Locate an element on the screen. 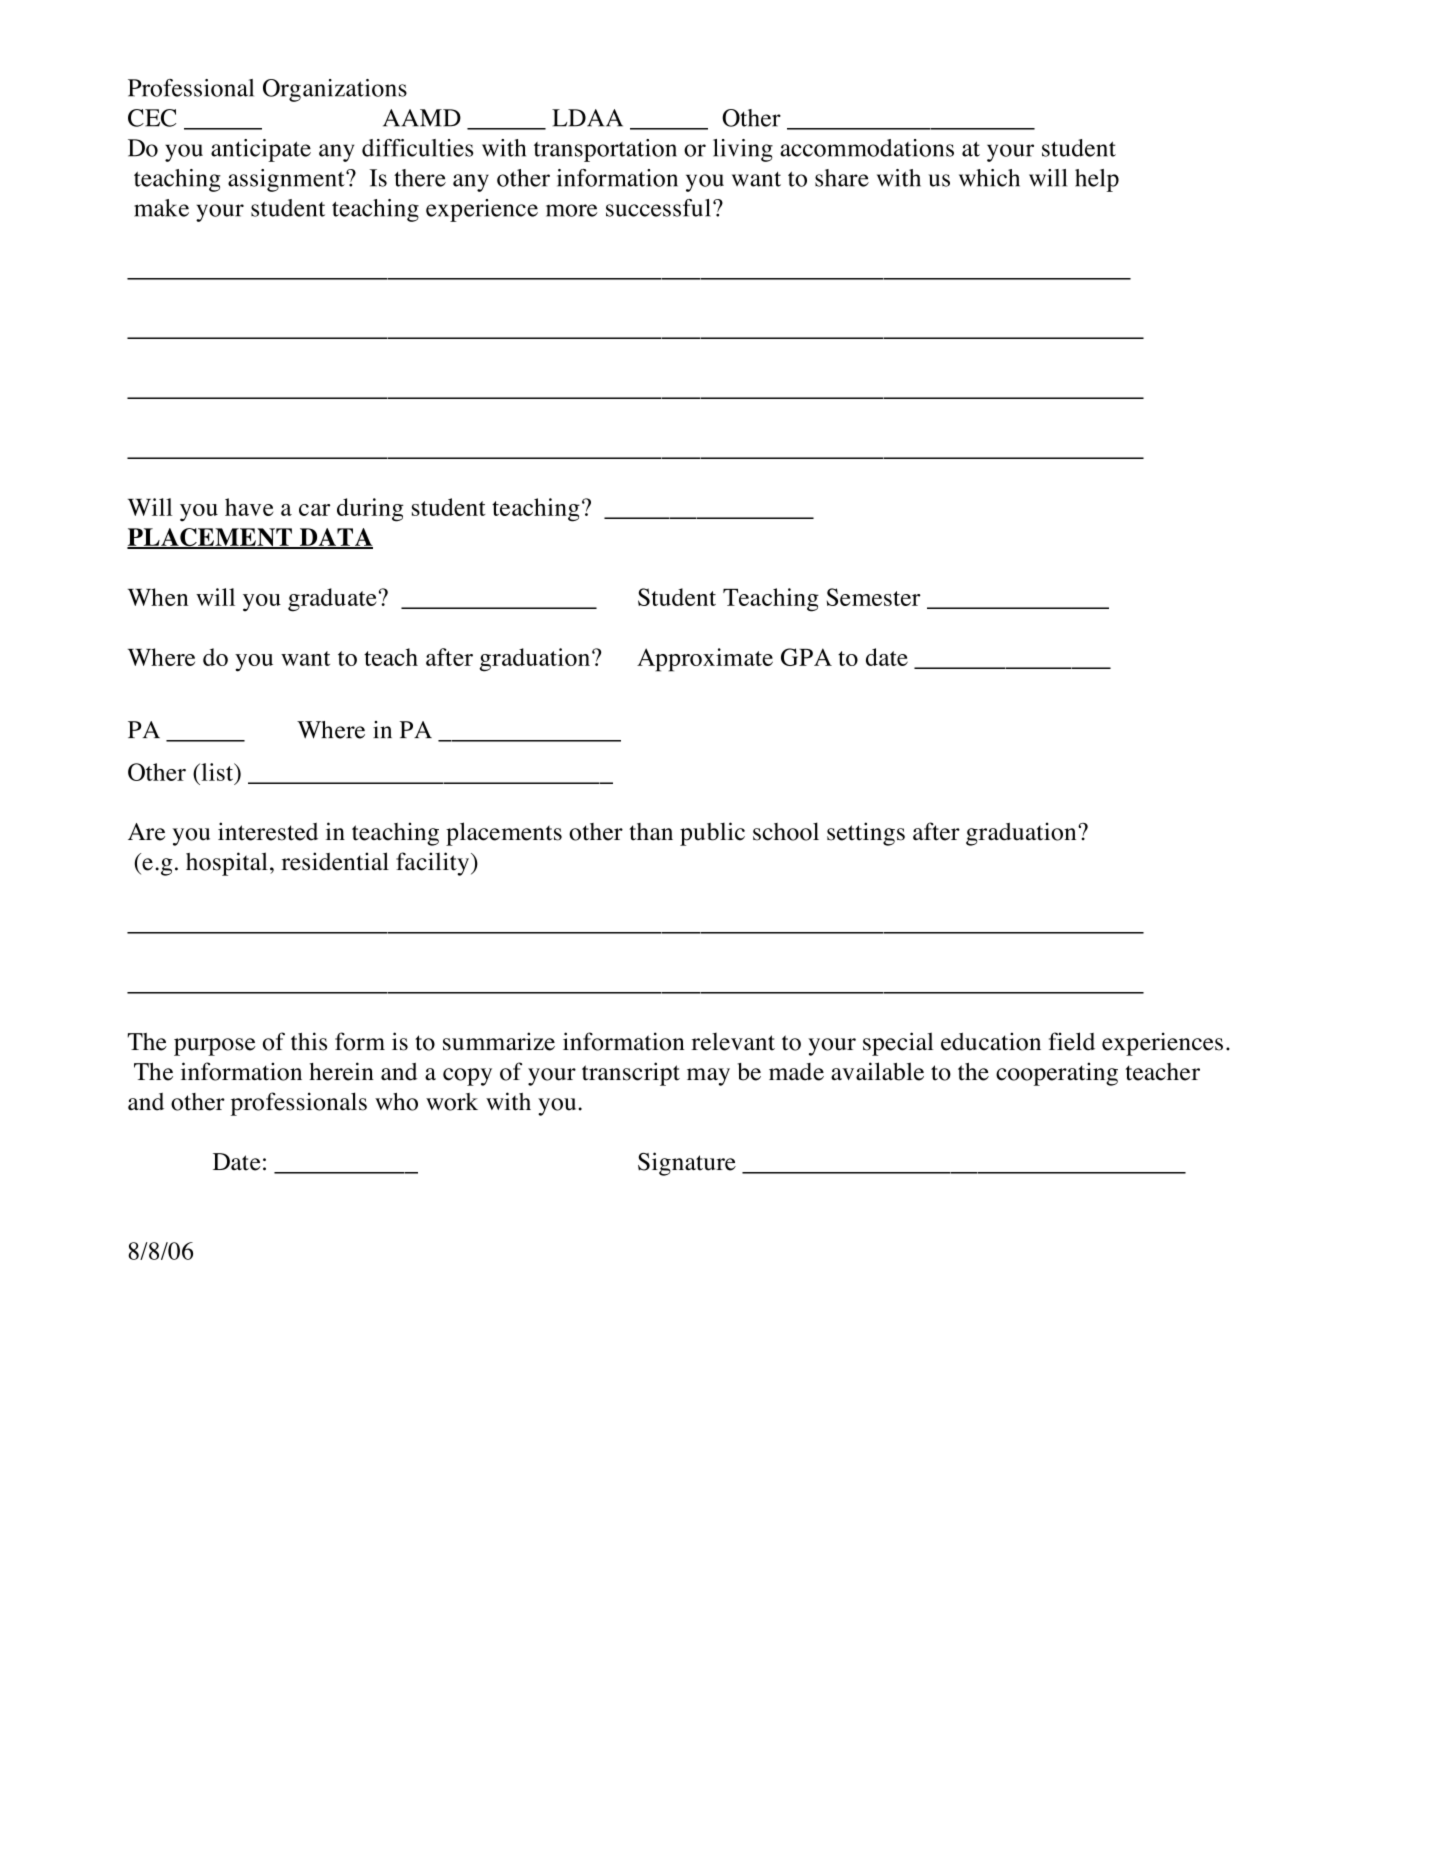  more is located at coordinates (572, 210).
